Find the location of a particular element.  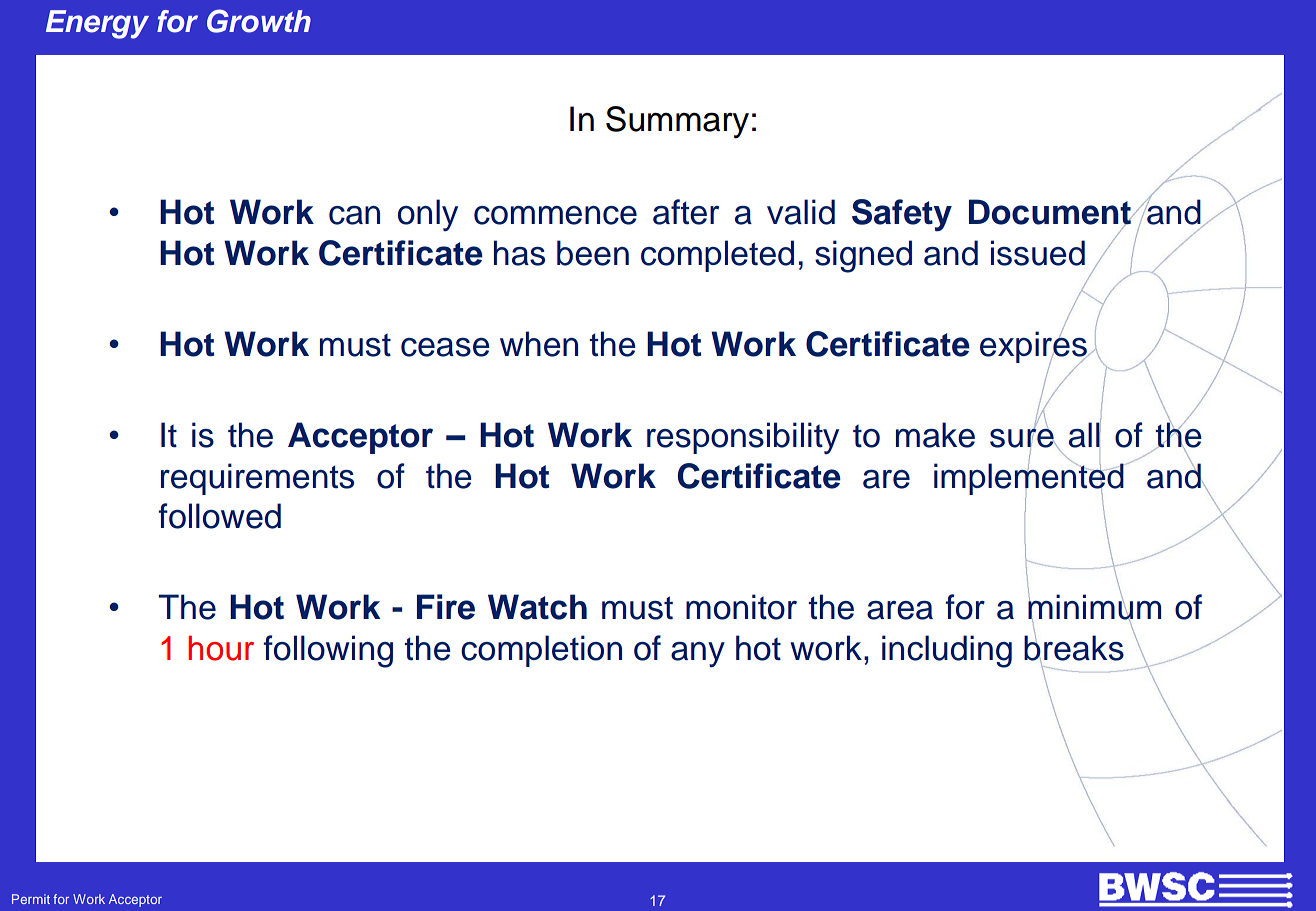

Document is located at coordinates (1051, 213).
